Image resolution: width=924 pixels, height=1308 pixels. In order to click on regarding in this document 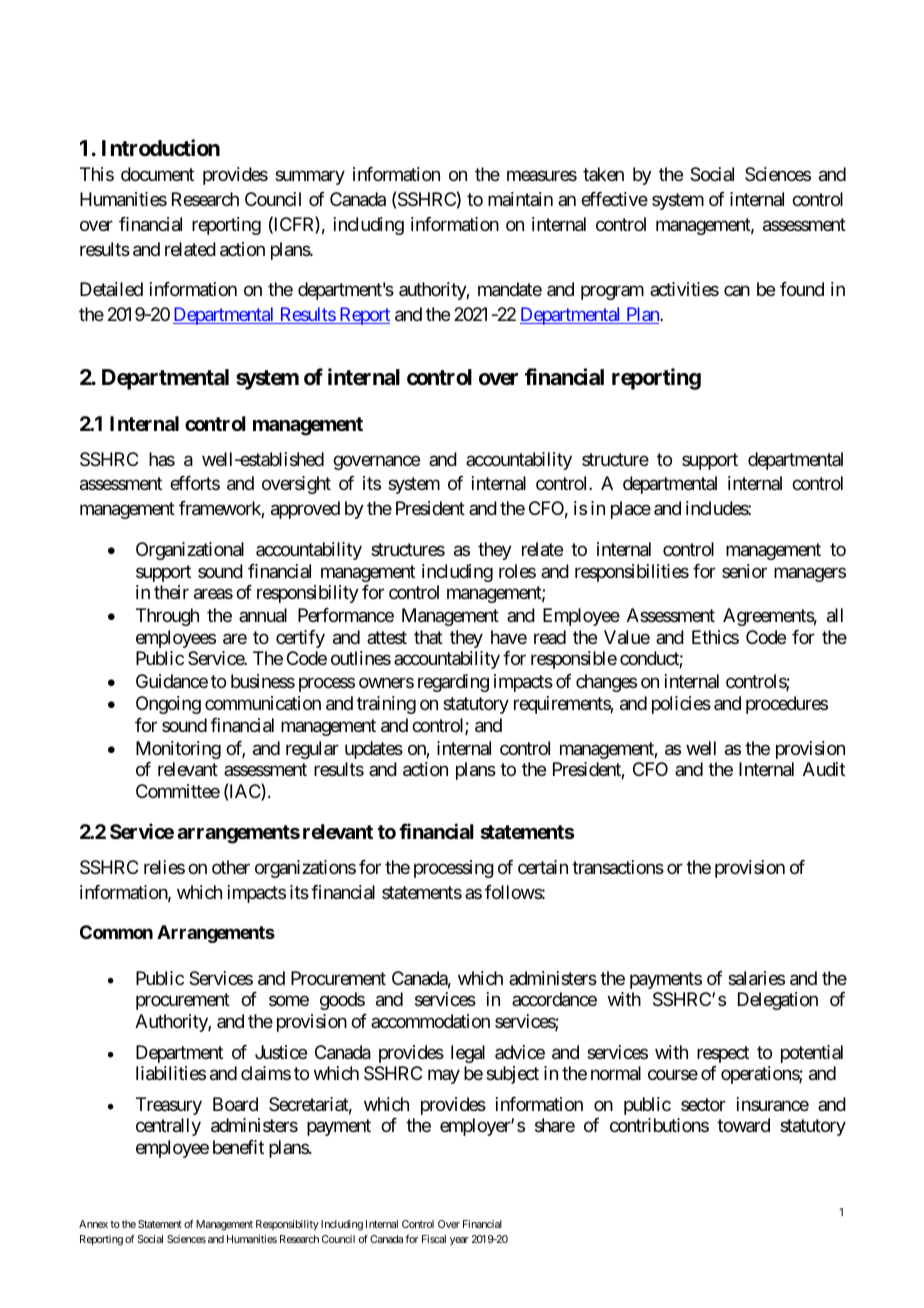, I will do `click(453, 683)`.
